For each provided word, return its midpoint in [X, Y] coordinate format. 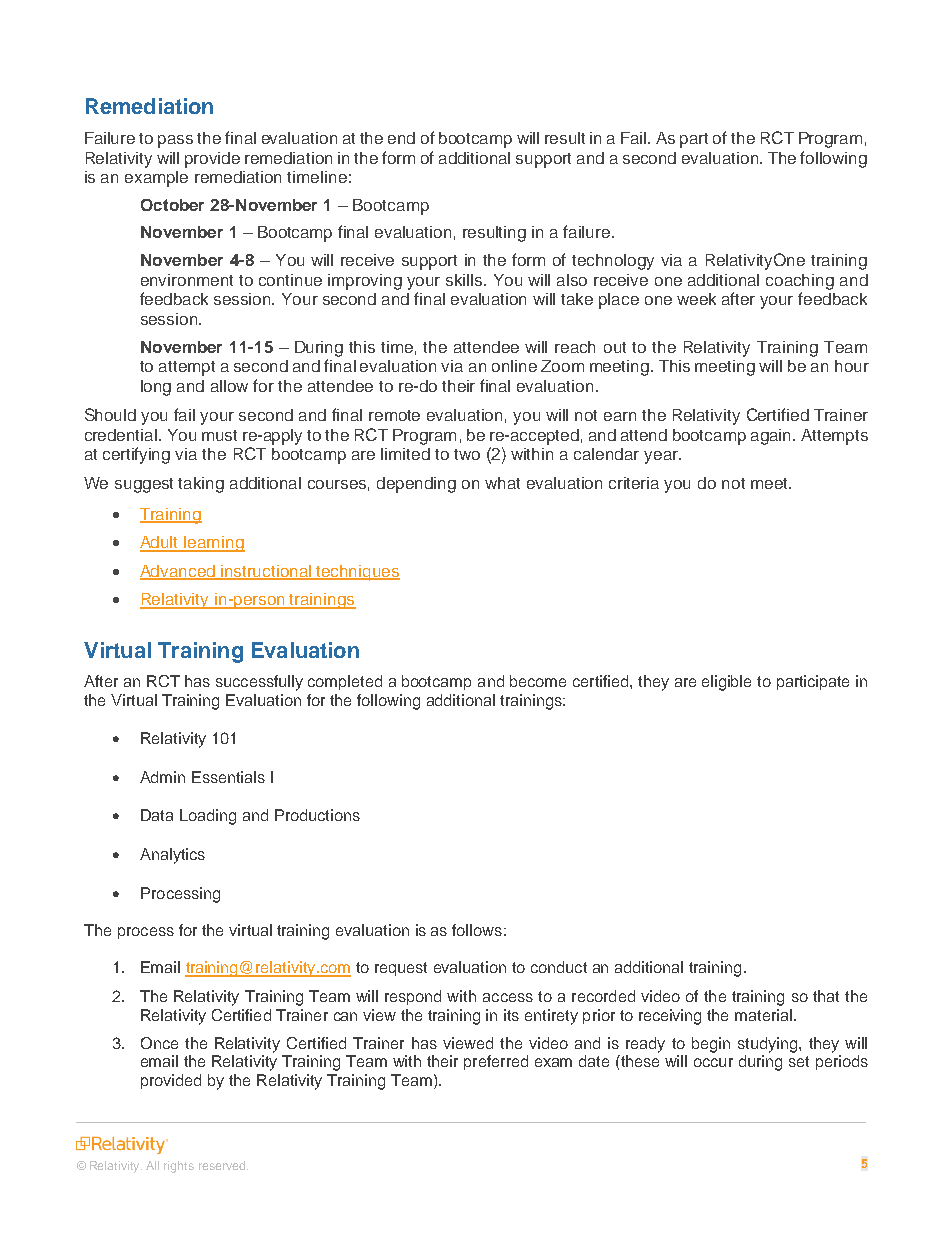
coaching [800, 282]
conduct [559, 967]
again [772, 437]
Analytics [172, 856]
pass [175, 141]
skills [465, 280]
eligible [726, 683]
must [219, 435]
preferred [496, 1062]
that [826, 996]
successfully [259, 683]
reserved [223, 1165]
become [538, 681]
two [467, 454]
